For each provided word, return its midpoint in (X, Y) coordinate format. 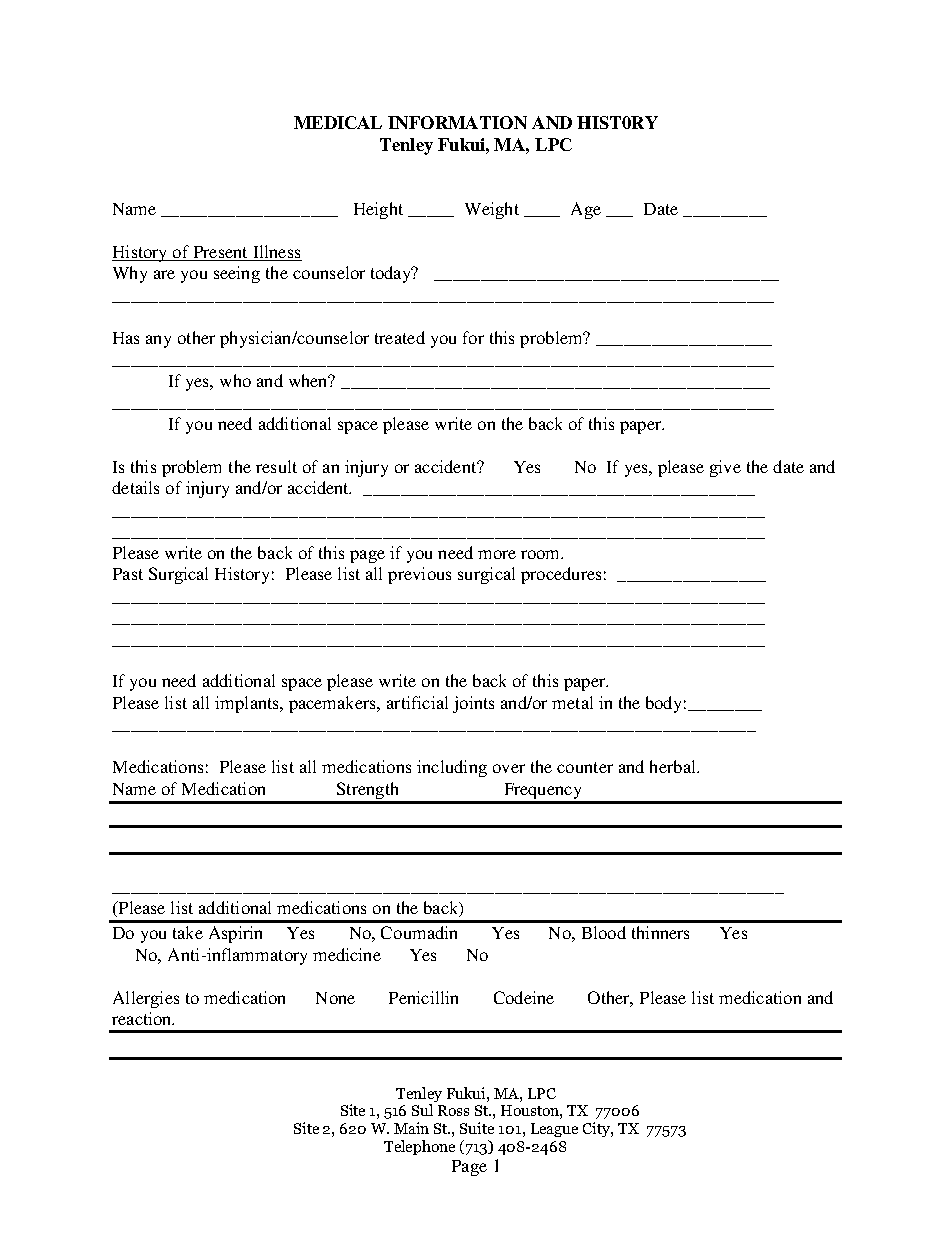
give (725, 468)
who (235, 380)
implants (248, 704)
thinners (660, 932)
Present (220, 252)
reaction (143, 1018)
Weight (492, 210)
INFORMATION (457, 122)
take (188, 932)
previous (419, 575)
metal (572, 702)
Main (411, 1128)
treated (400, 337)
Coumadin (419, 932)
